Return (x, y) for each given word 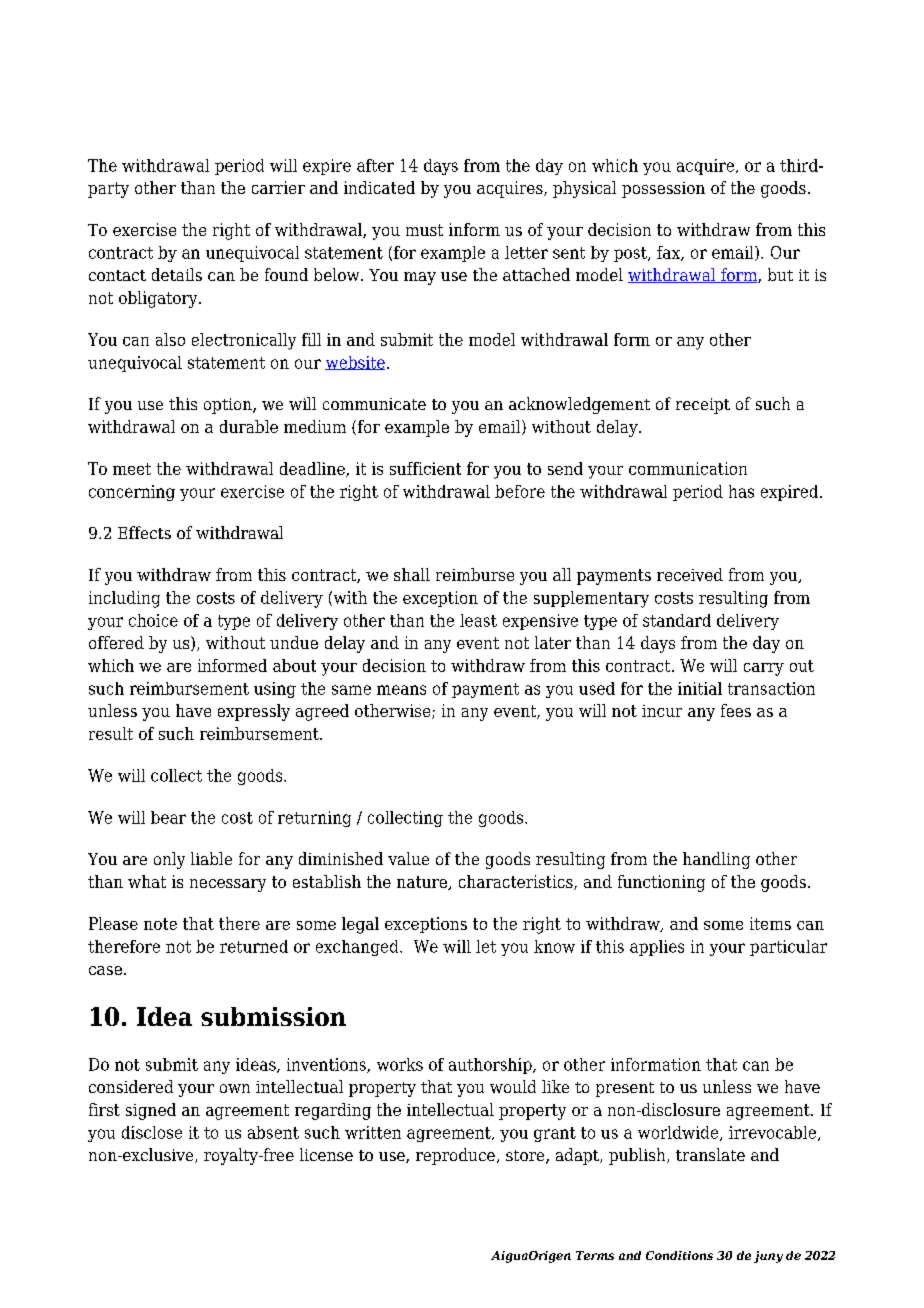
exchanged (358, 948)
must (424, 230)
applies (657, 948)
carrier (278, 187)
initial (700, 688)
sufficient (425, 468)
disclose (152, 1132)
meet (132, 469)
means (401, 690)
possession (663, 190)
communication (688, 468)
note (160, 924)
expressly (254, 712)
